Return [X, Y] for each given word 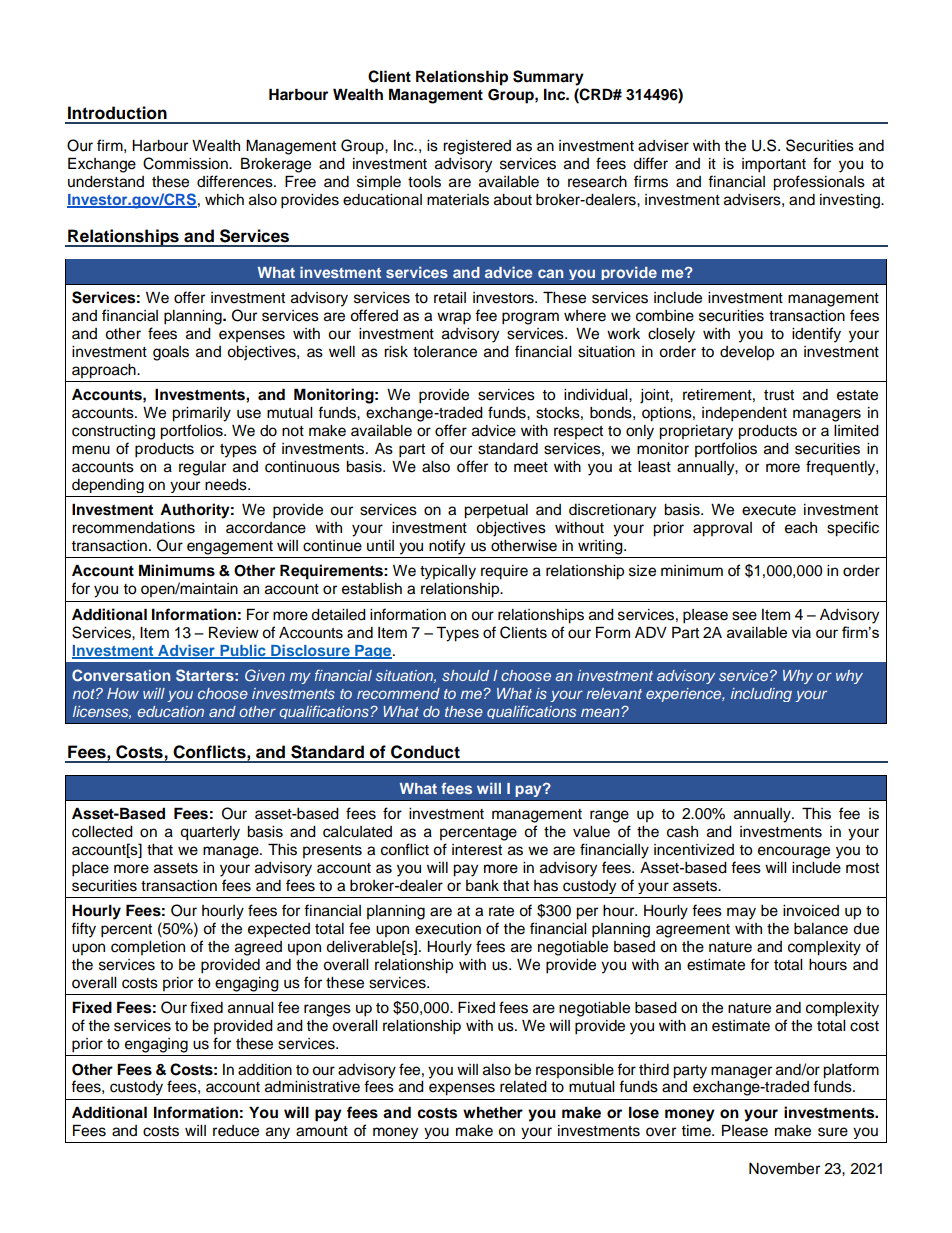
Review [234, 632]
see [744, 616]
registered [477, 147]
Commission [186, 163]
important [774, 165]
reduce [236, 1131]
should [465, 675]
